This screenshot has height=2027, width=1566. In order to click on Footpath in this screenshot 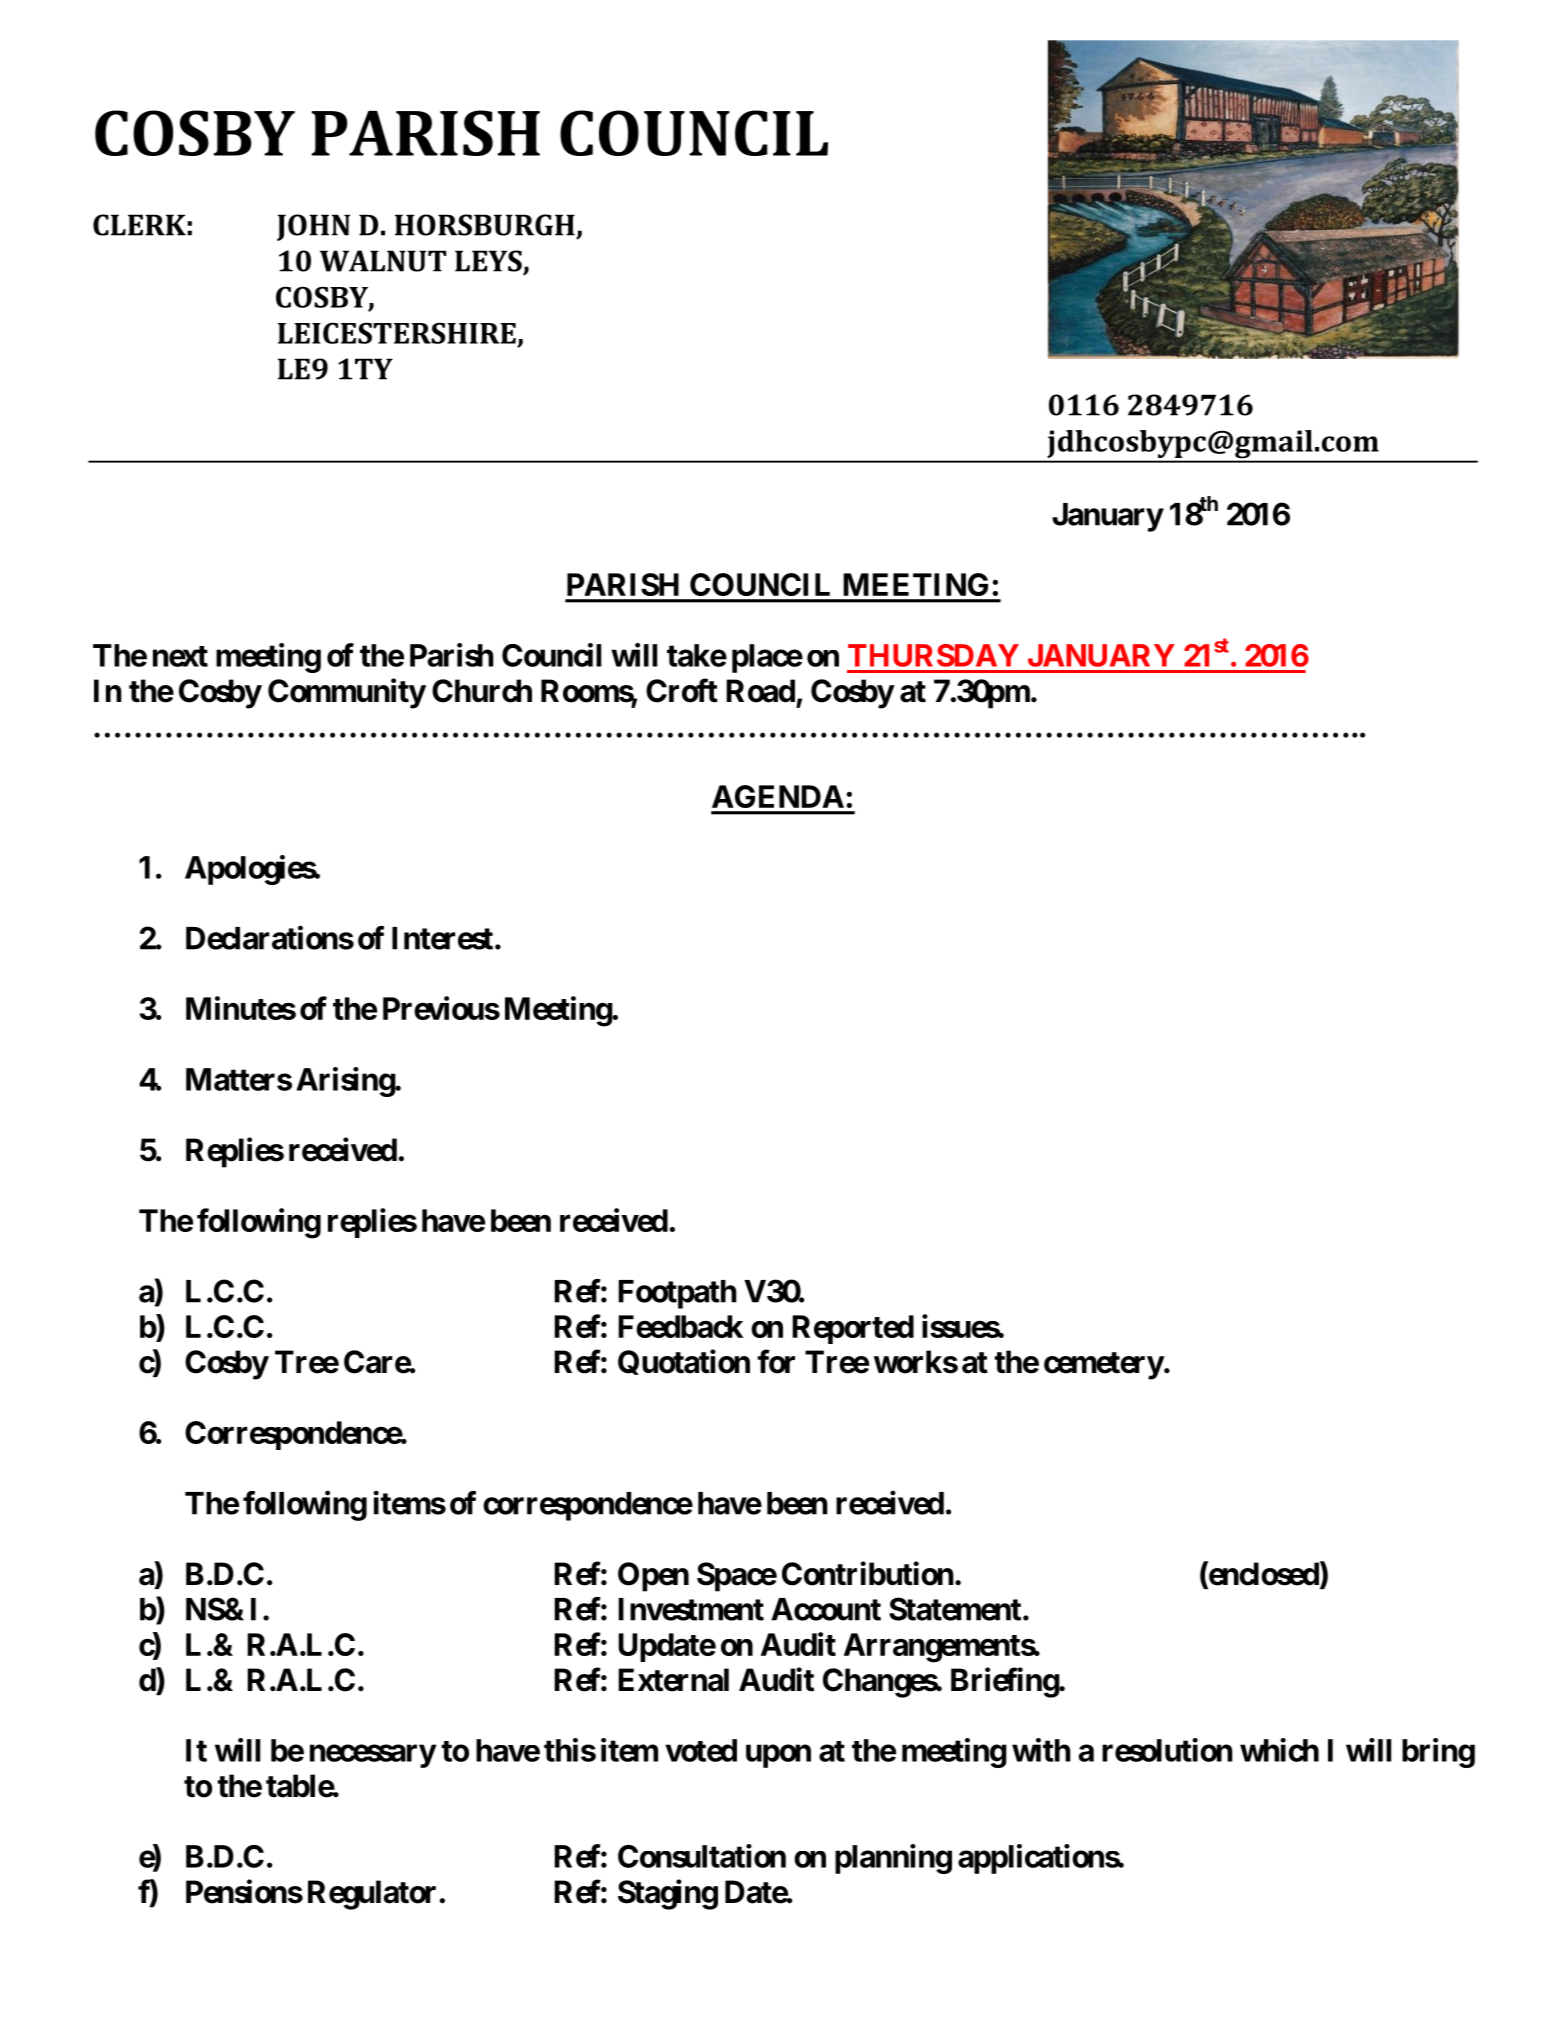, I will do `click(677, 1294)`.
